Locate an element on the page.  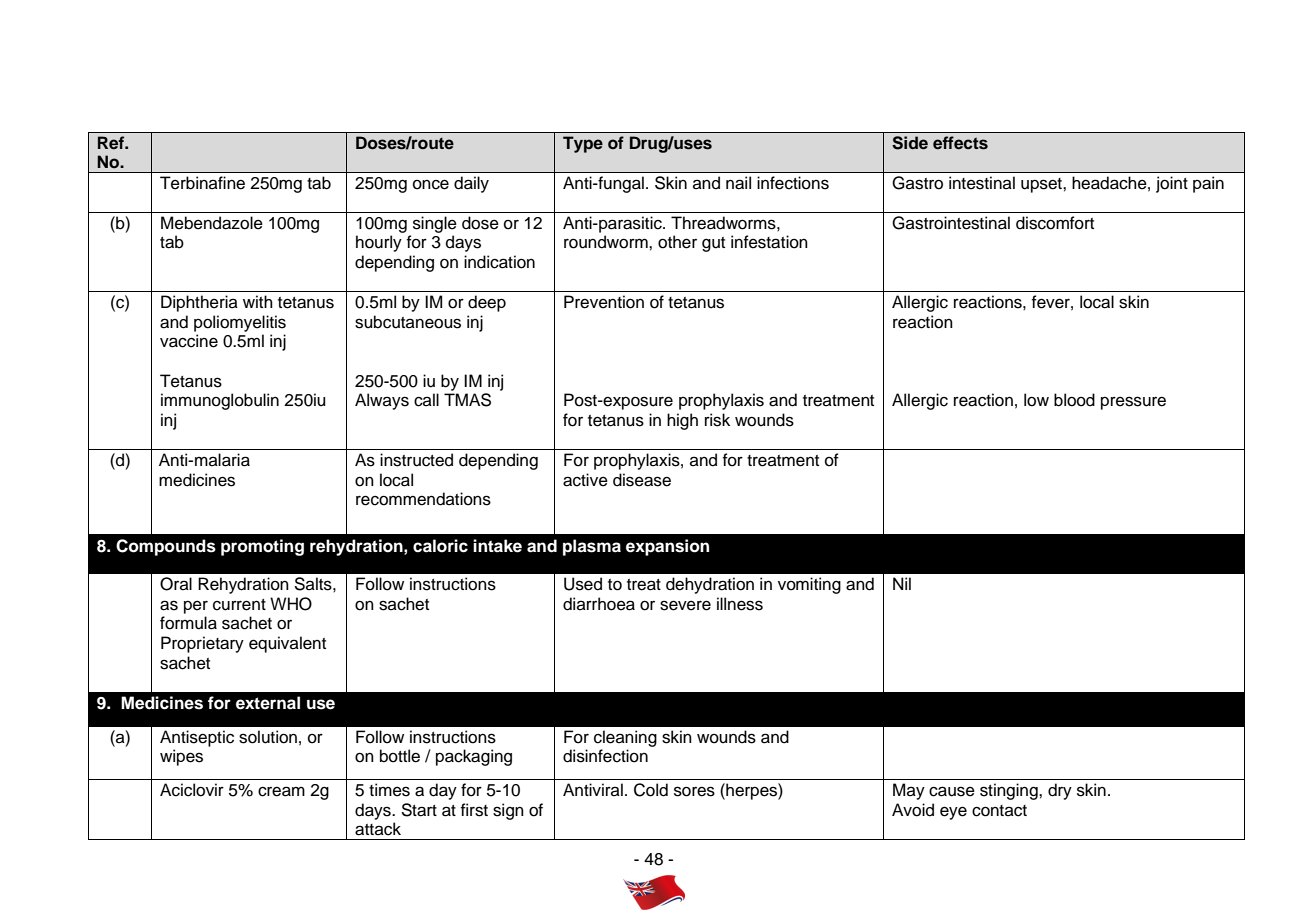
Nil is located at coordinates (902, 583).
